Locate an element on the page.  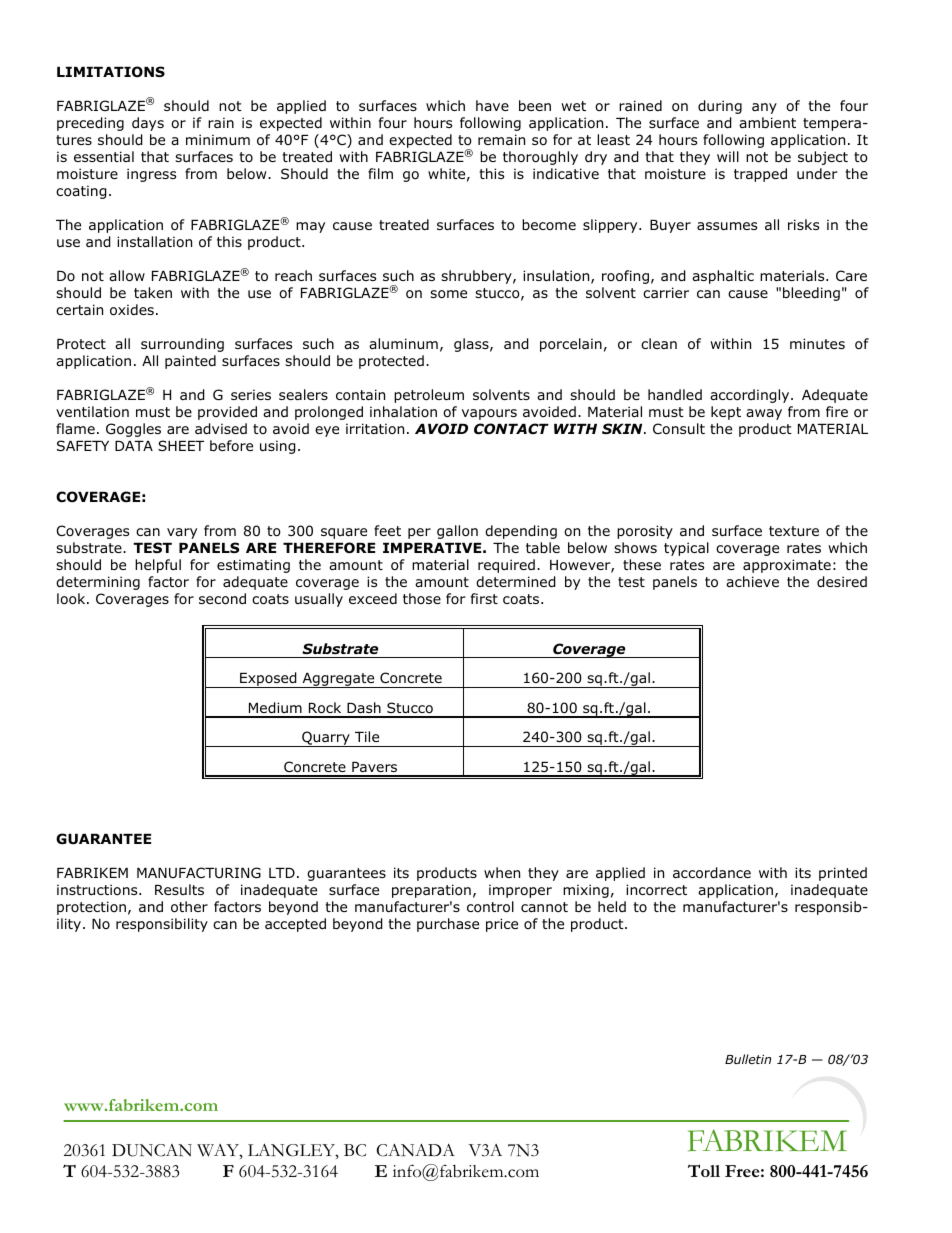
days is located at coordinates (148, 124).
